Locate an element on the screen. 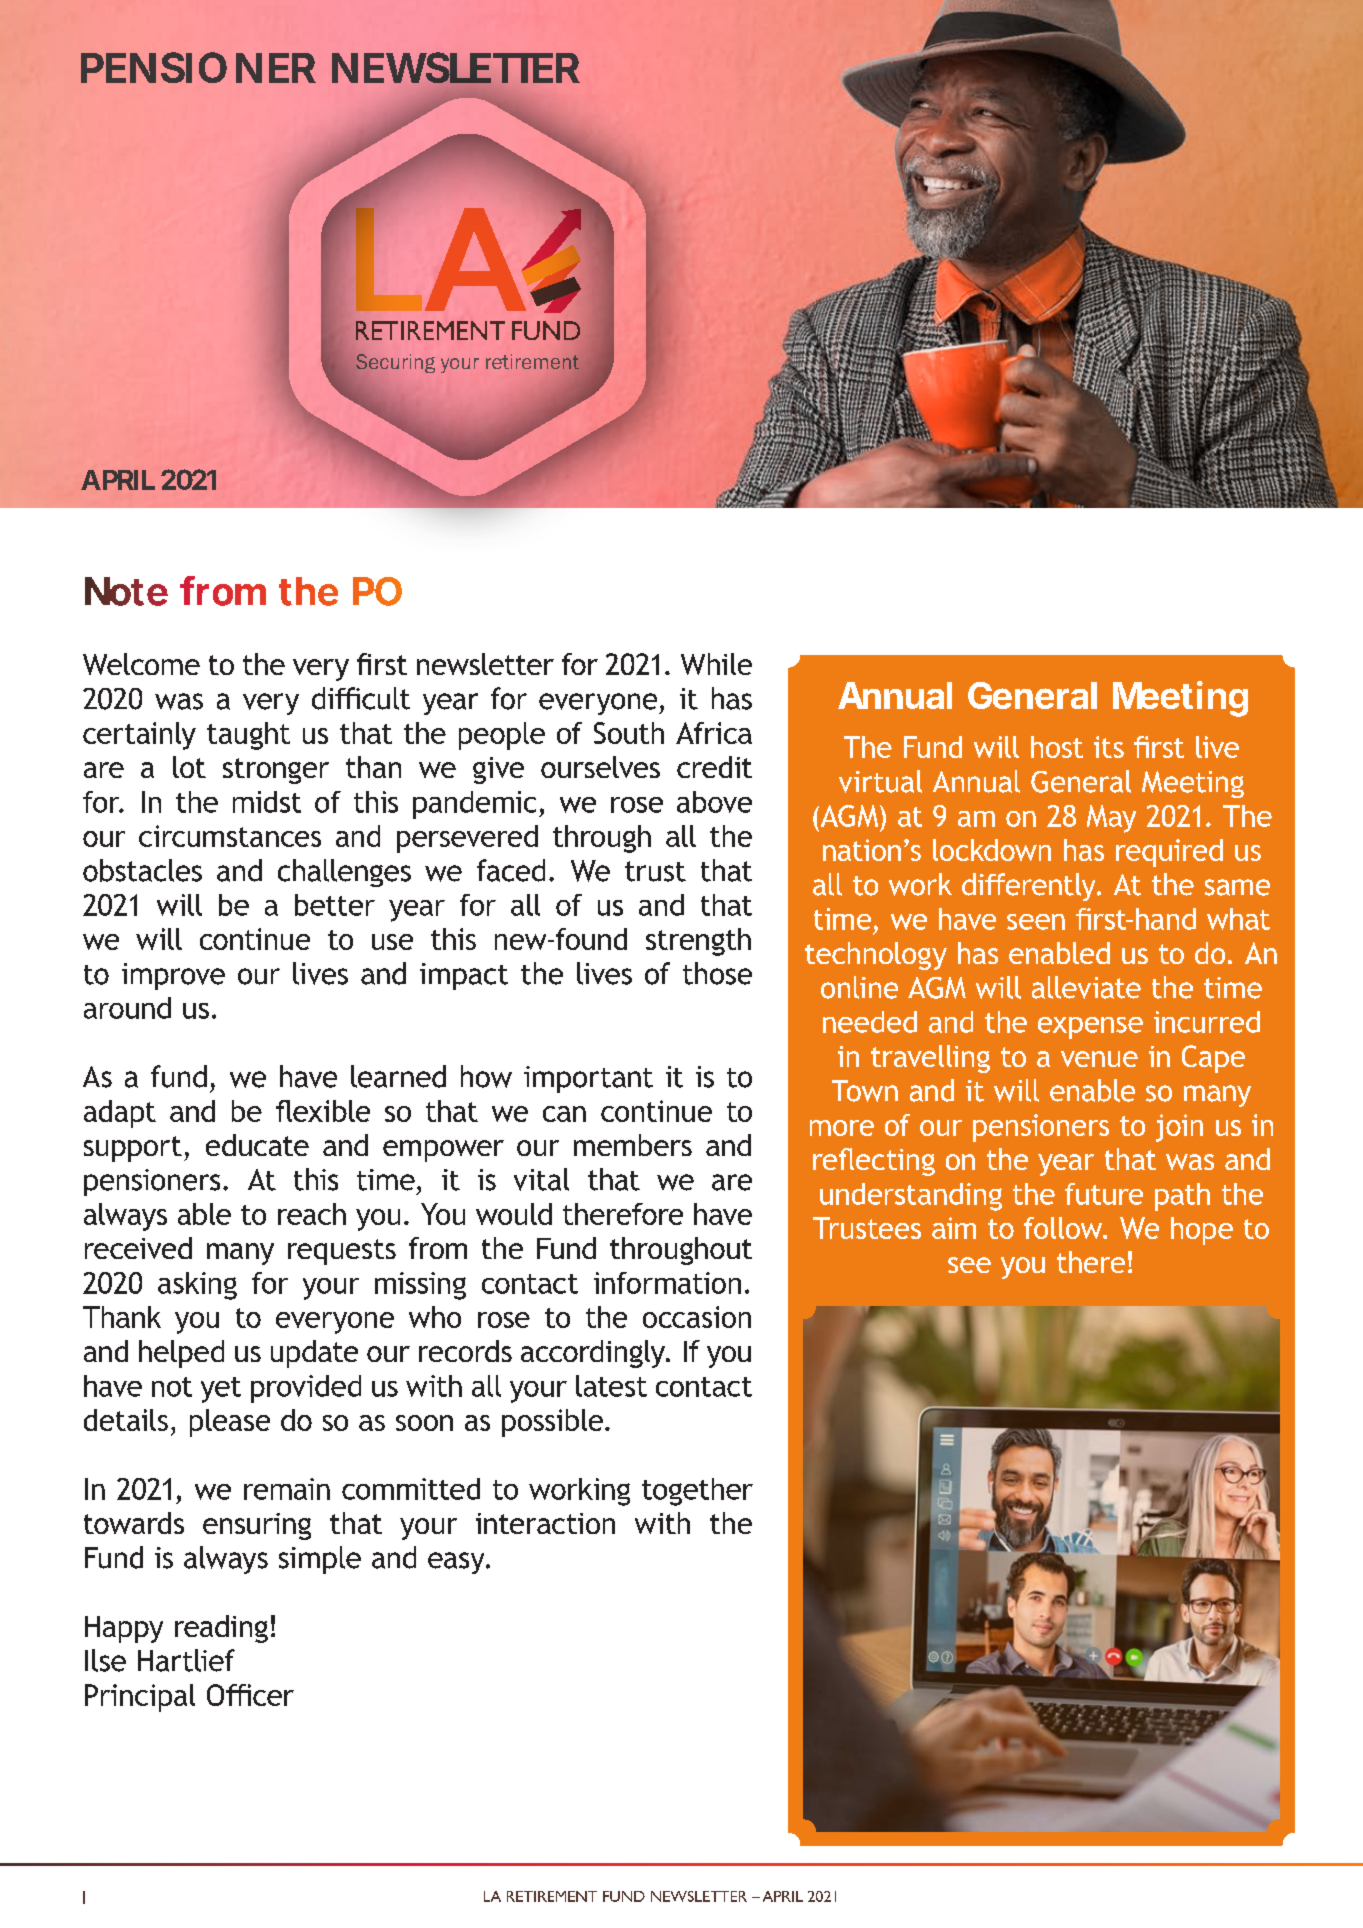  Officer is located at coordinates (250, 1695).
